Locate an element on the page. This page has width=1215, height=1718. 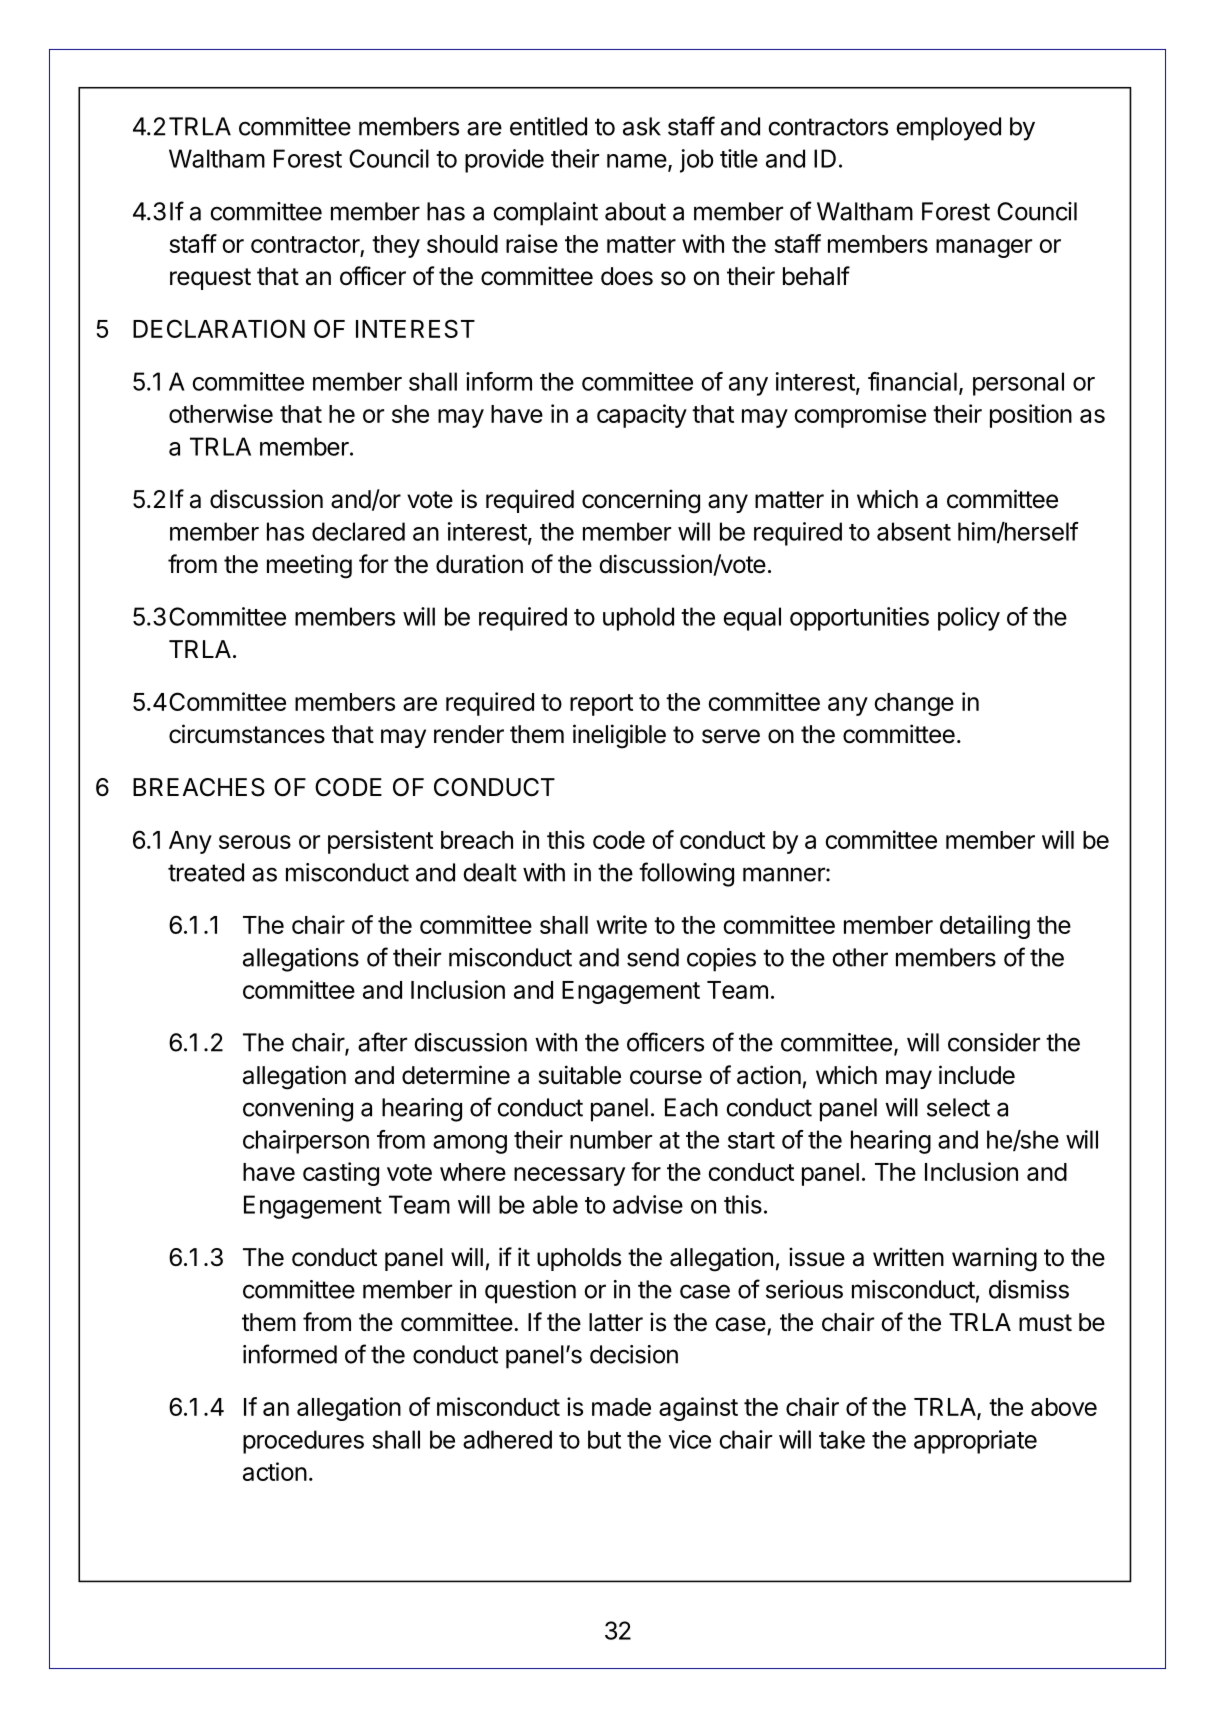
circumstances is located at coordinates (247, 734).
